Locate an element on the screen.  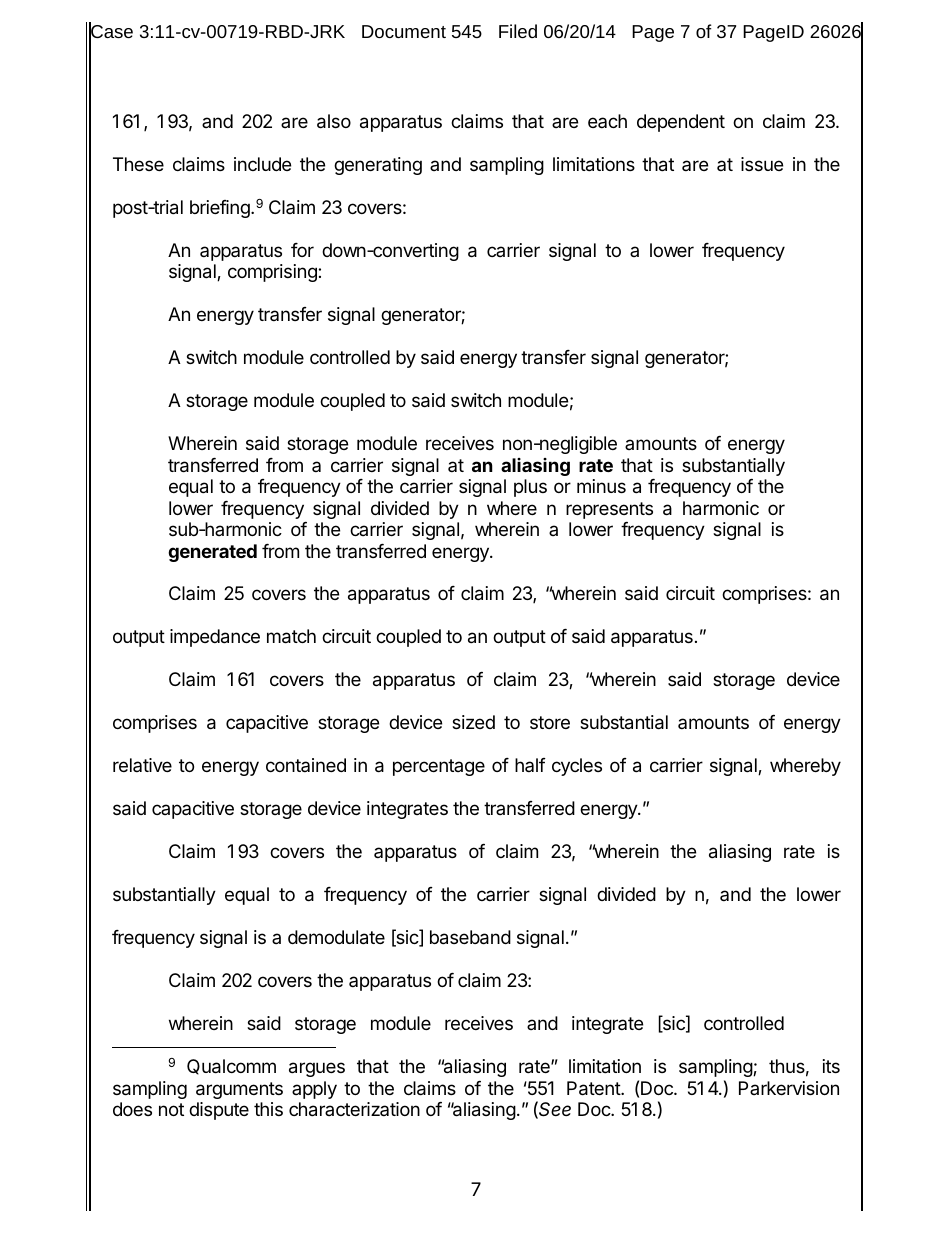
impedance is located at coordinates (215, 638).
